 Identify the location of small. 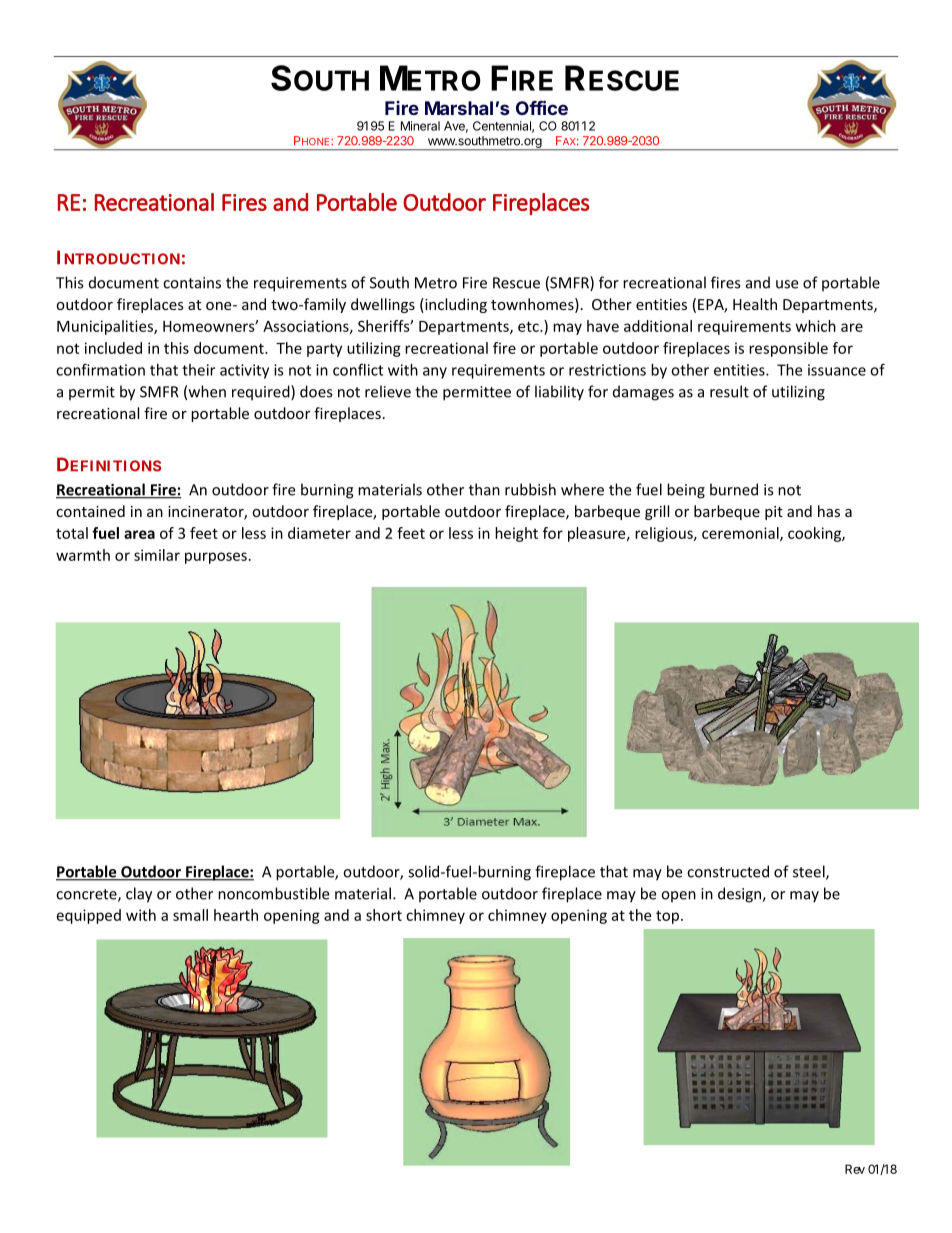
(190, 915).
